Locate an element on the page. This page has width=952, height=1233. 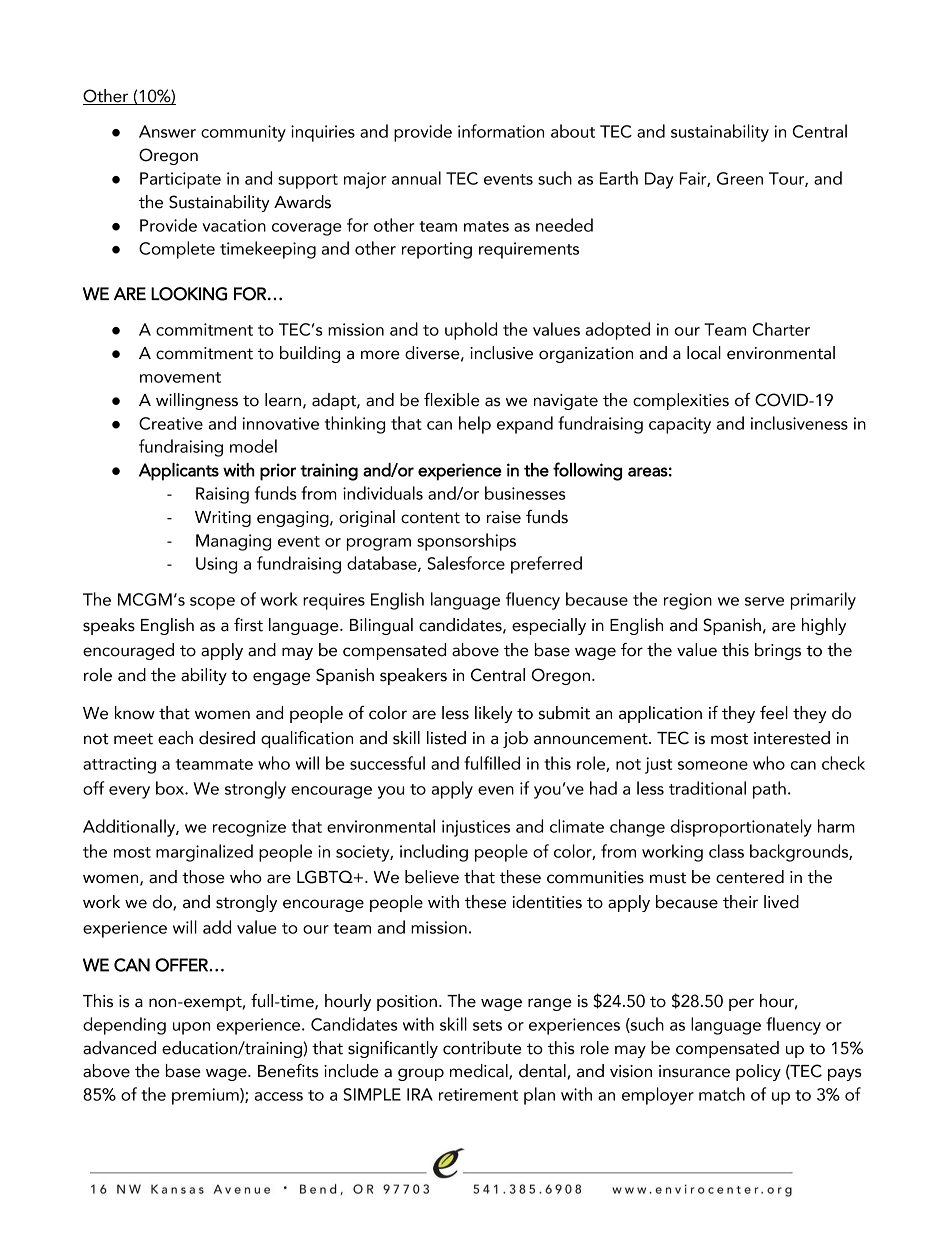
medical is located at coordinates (480, 1072).
